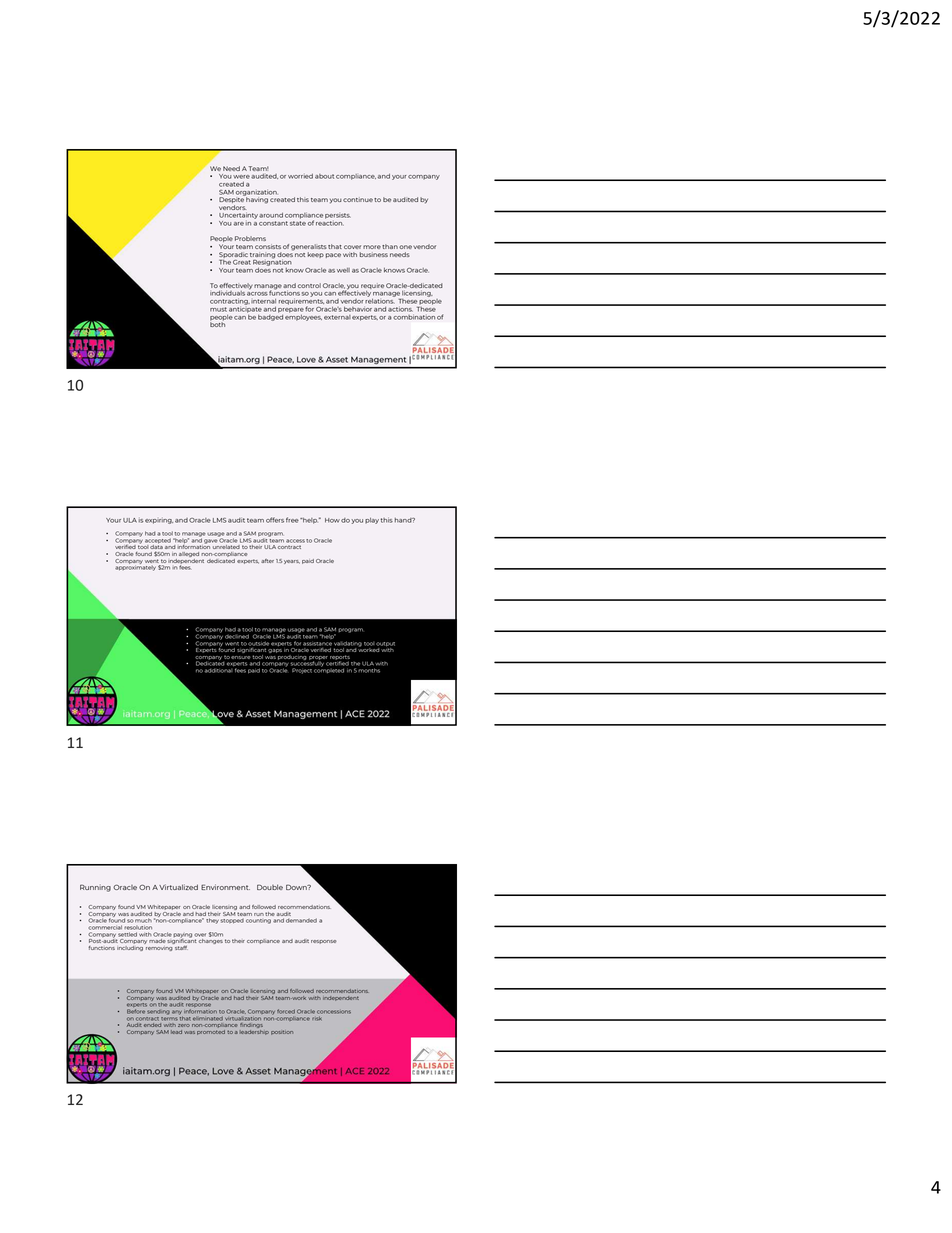  What do you see at coordinates (317, 643) in the screenshot?
I see `assistance` at bounding box center [317, 643].
